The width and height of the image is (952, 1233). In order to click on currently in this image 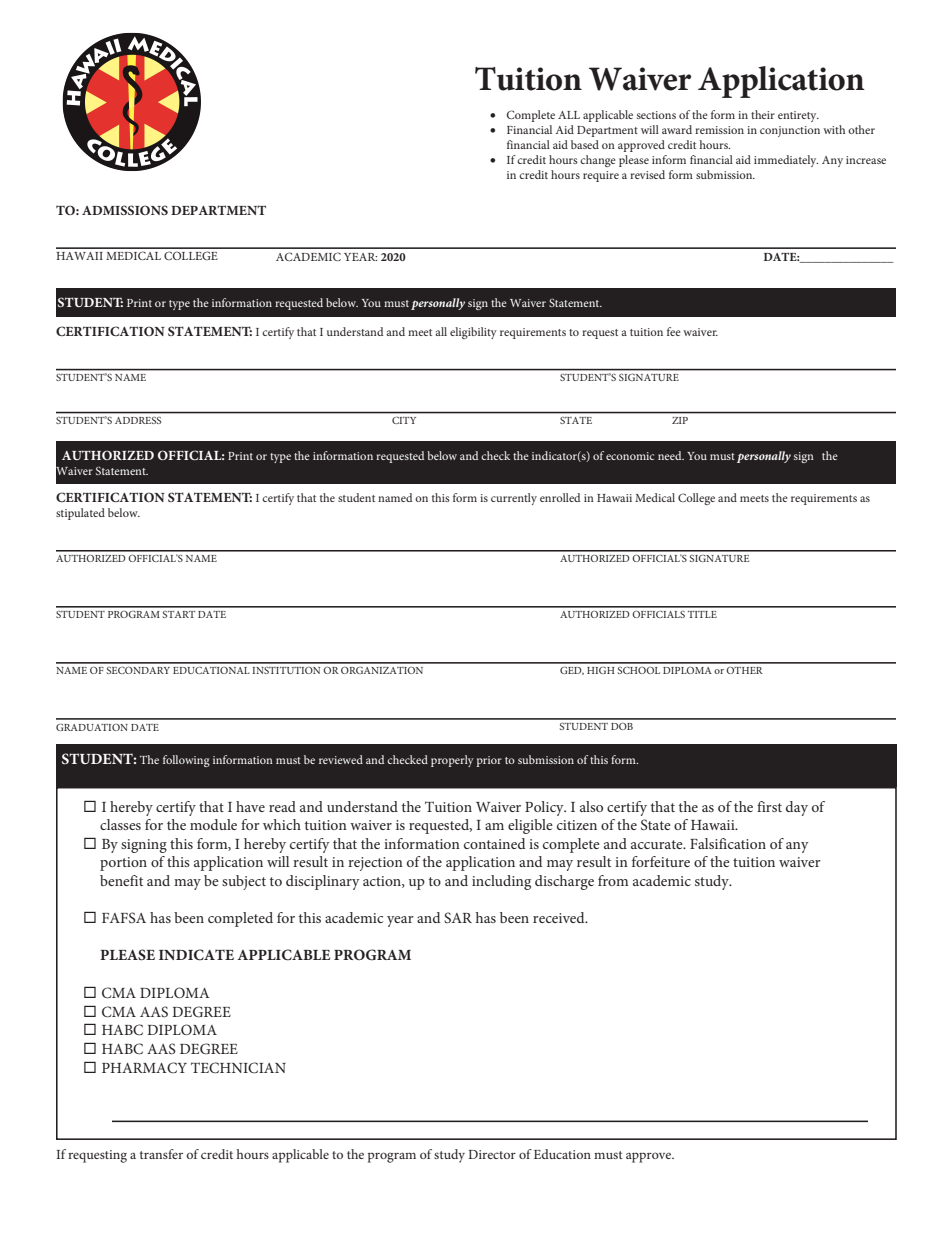, I will do `click(514, 499)`.
